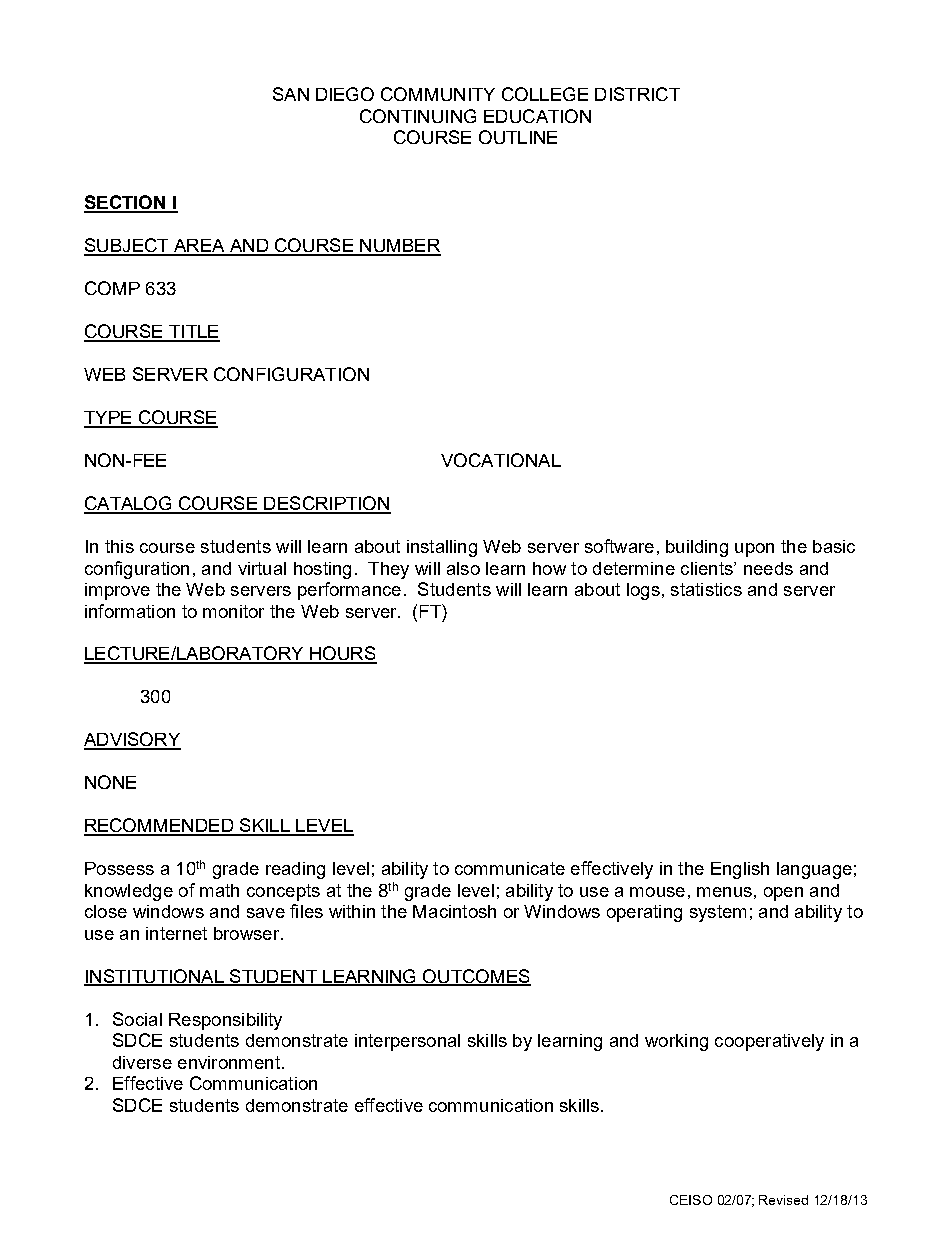 This image has width=952, height=1233. Describe the element at coordinates (229, 1062) in the image. I see `environment` at that location.
